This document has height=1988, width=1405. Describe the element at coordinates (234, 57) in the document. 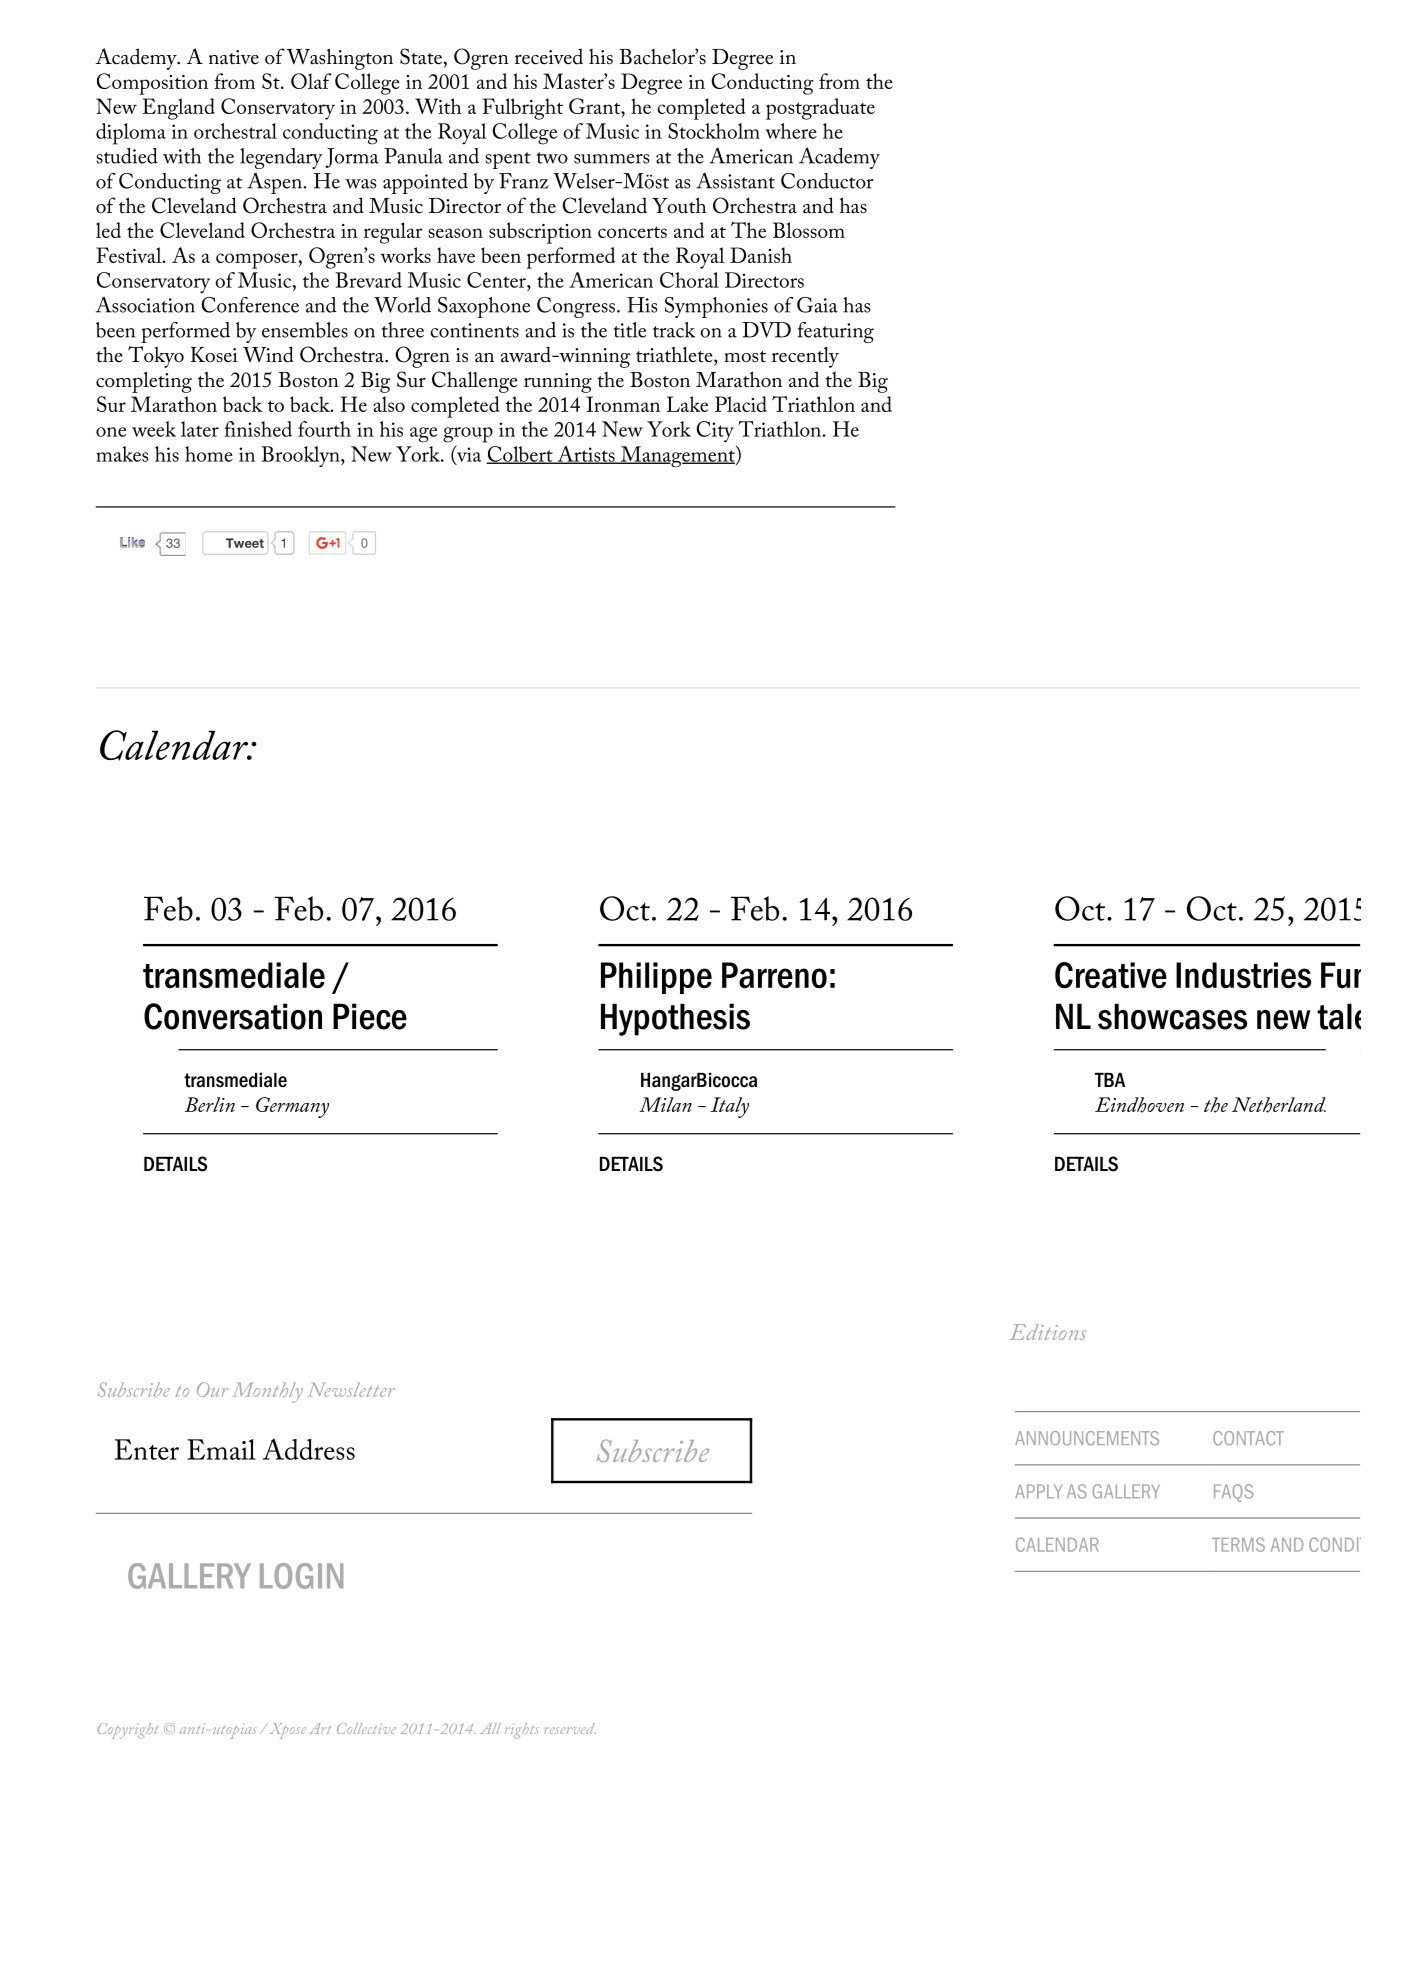

I see `native` at that location.
